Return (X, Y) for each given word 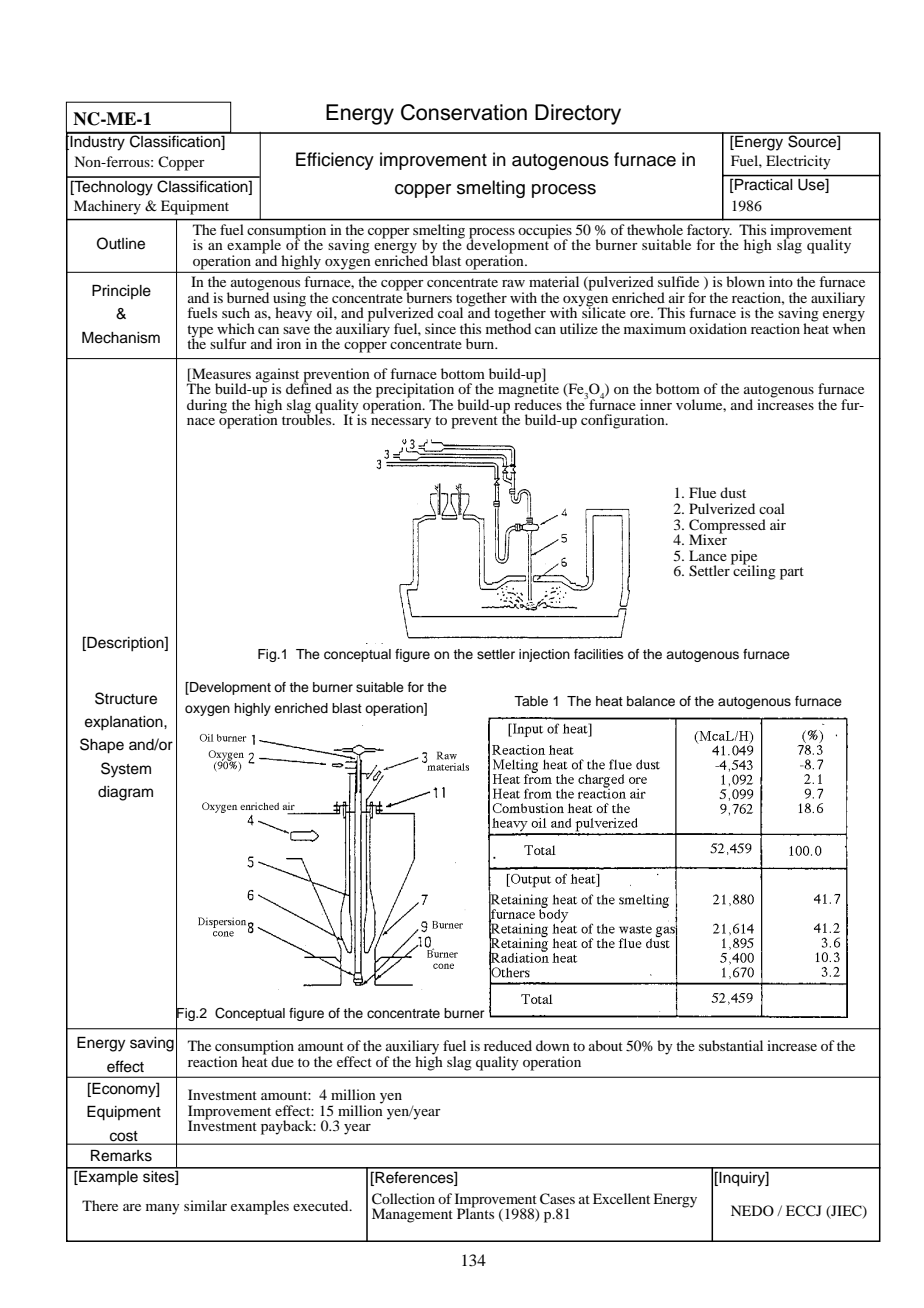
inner (656, 404)
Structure (126, 698)
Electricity (798, 162)
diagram (125, 793)
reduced (508, 1045)
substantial (731, 1045)
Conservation (464, 112)
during (207, 406)
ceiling (753, 571)
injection (544, 655)
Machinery (107, 207)
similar (205, 1205)
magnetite (528, 390)
